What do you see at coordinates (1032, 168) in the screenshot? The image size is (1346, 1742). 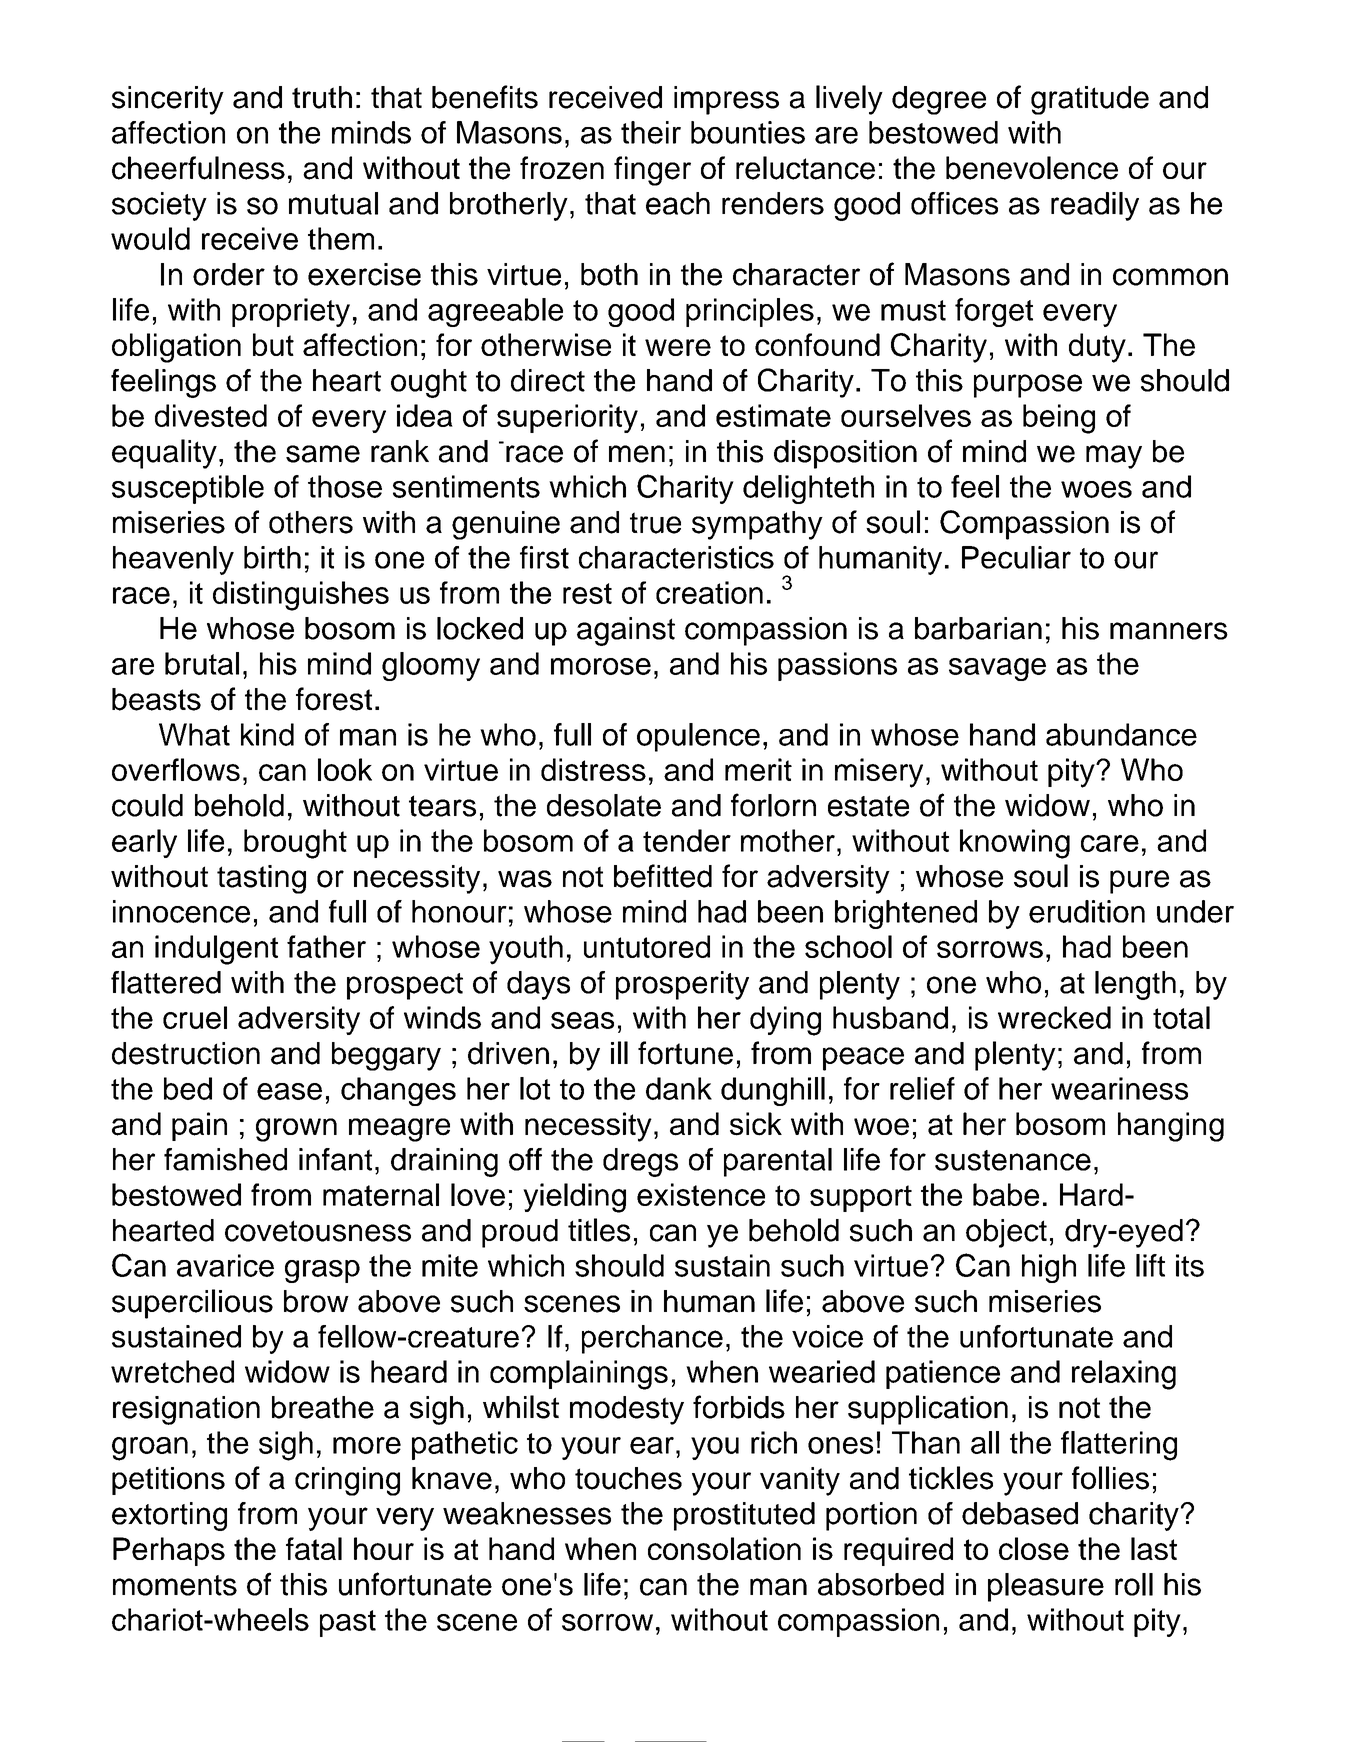 I see `benevolence` at bounding box center [1032, 168].
